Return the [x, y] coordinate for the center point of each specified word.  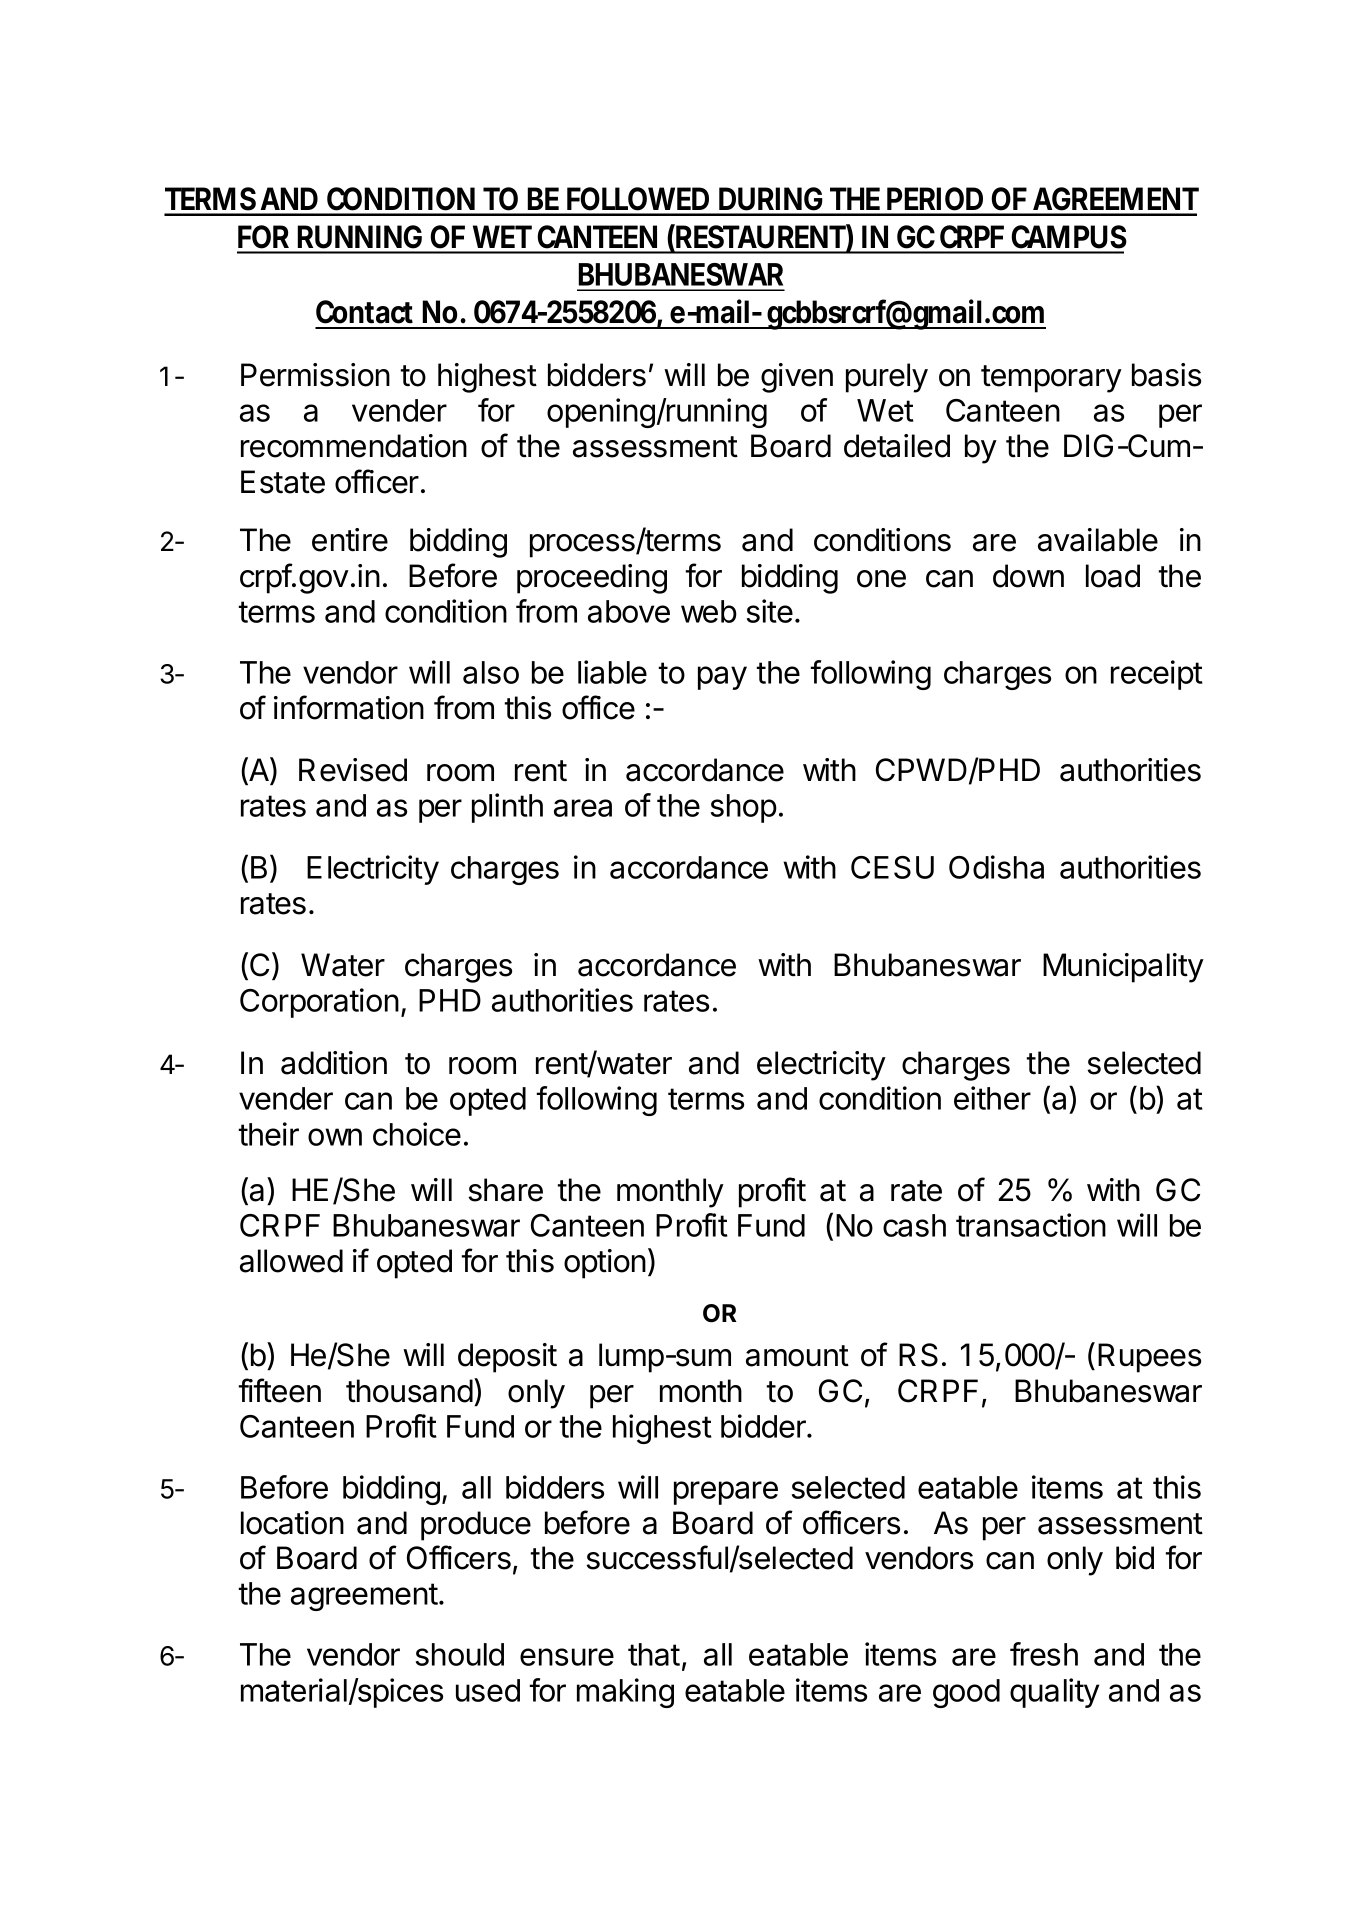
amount [797, 1356]
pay [722, 678]
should [460, 1654]
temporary [1051, 379]
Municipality [1123, 968]
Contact [364, 312]
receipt [1157, 675]
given [797, 378]
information [349, 707]
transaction [1031, 1225]
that [654, 1654]
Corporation [319, 1003]
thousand [409, 1391]
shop [744, 808]
